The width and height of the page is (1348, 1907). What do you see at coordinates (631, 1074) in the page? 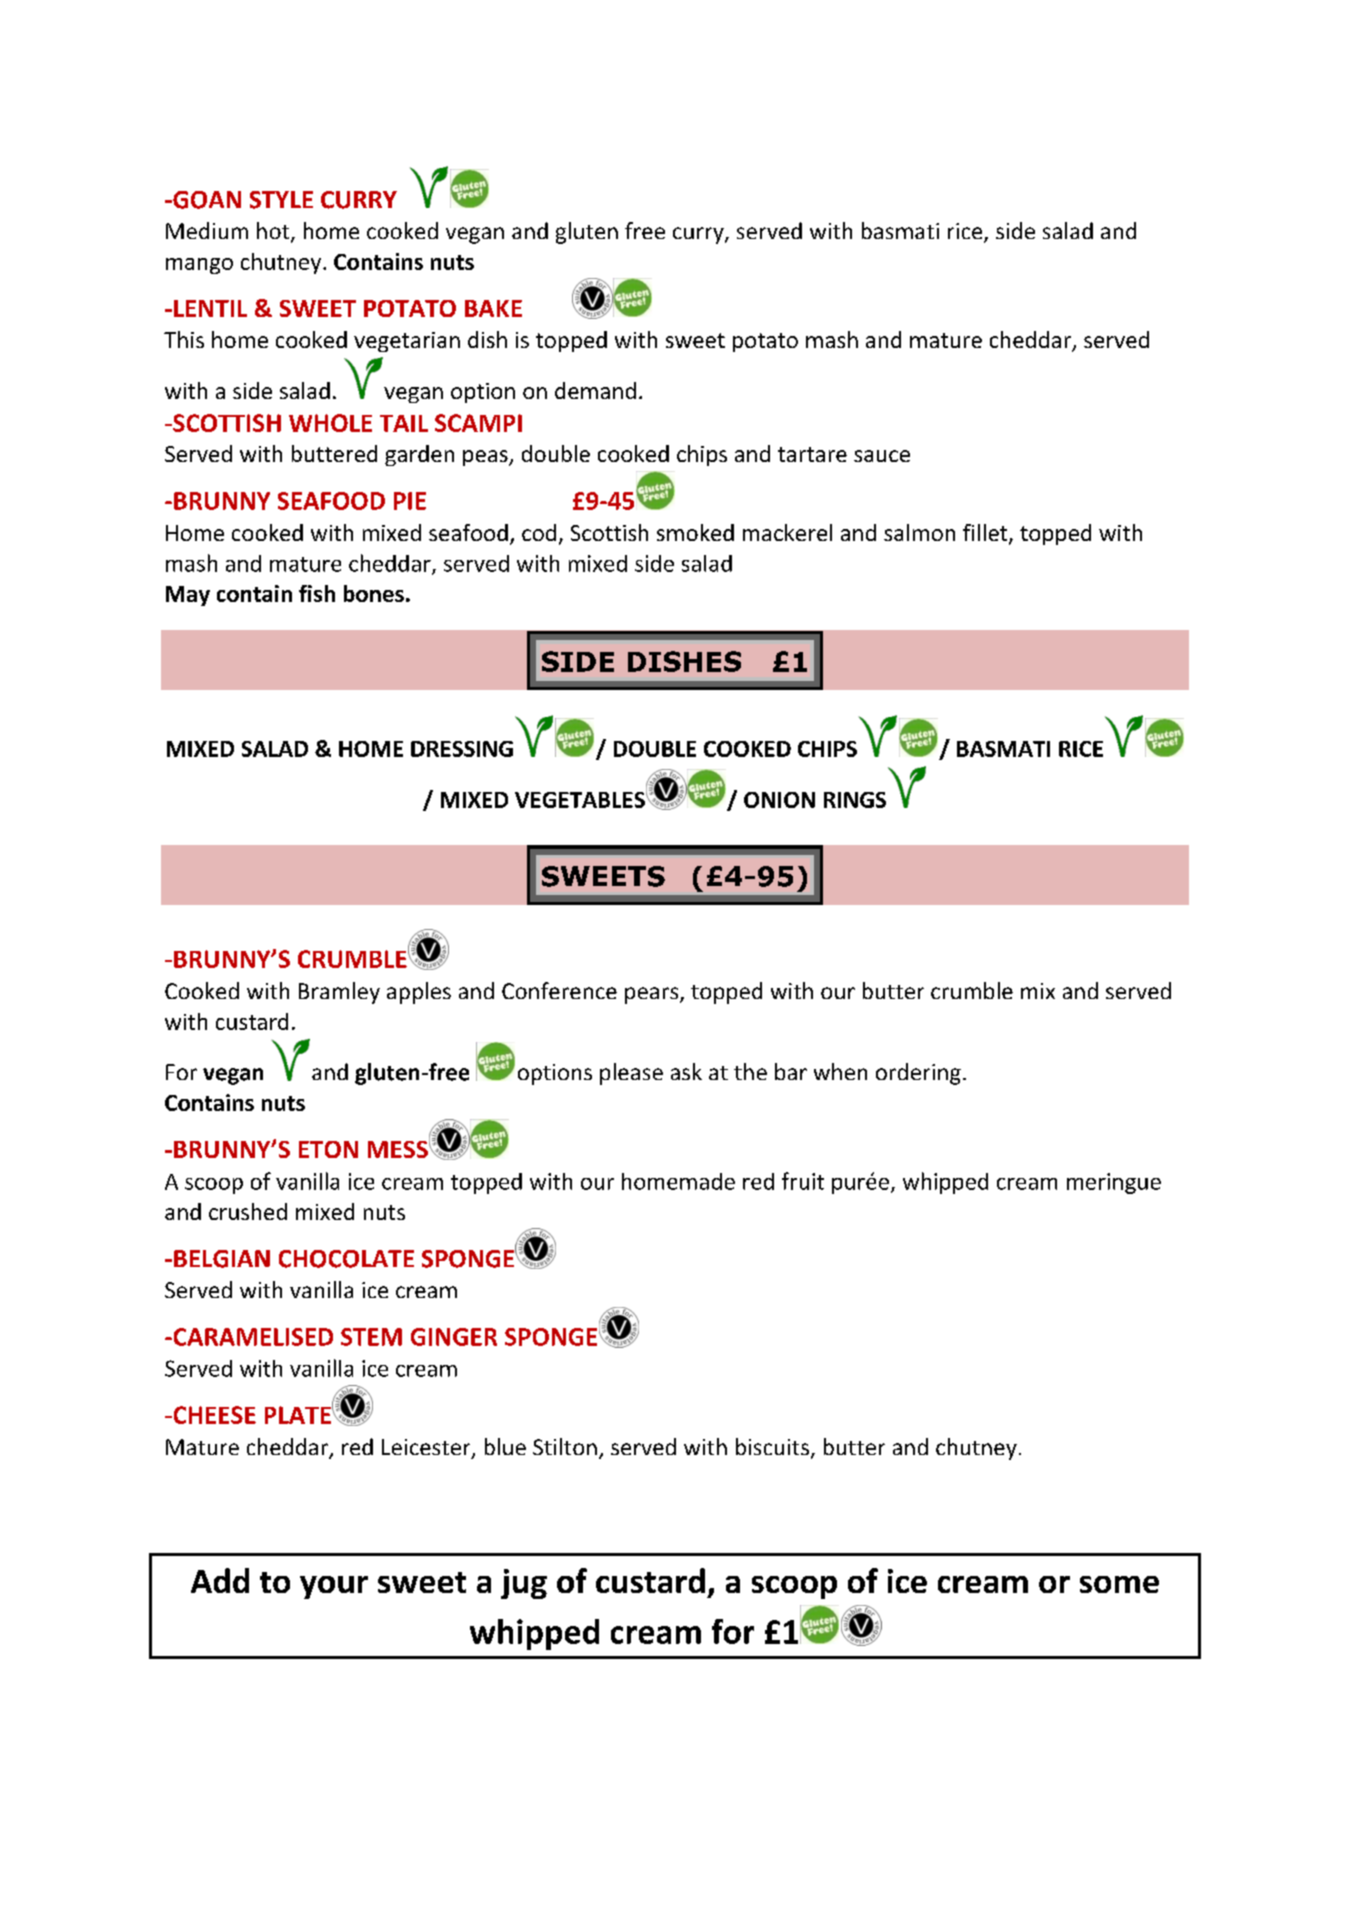
I see `please` at bounding box center [631, 1074].
